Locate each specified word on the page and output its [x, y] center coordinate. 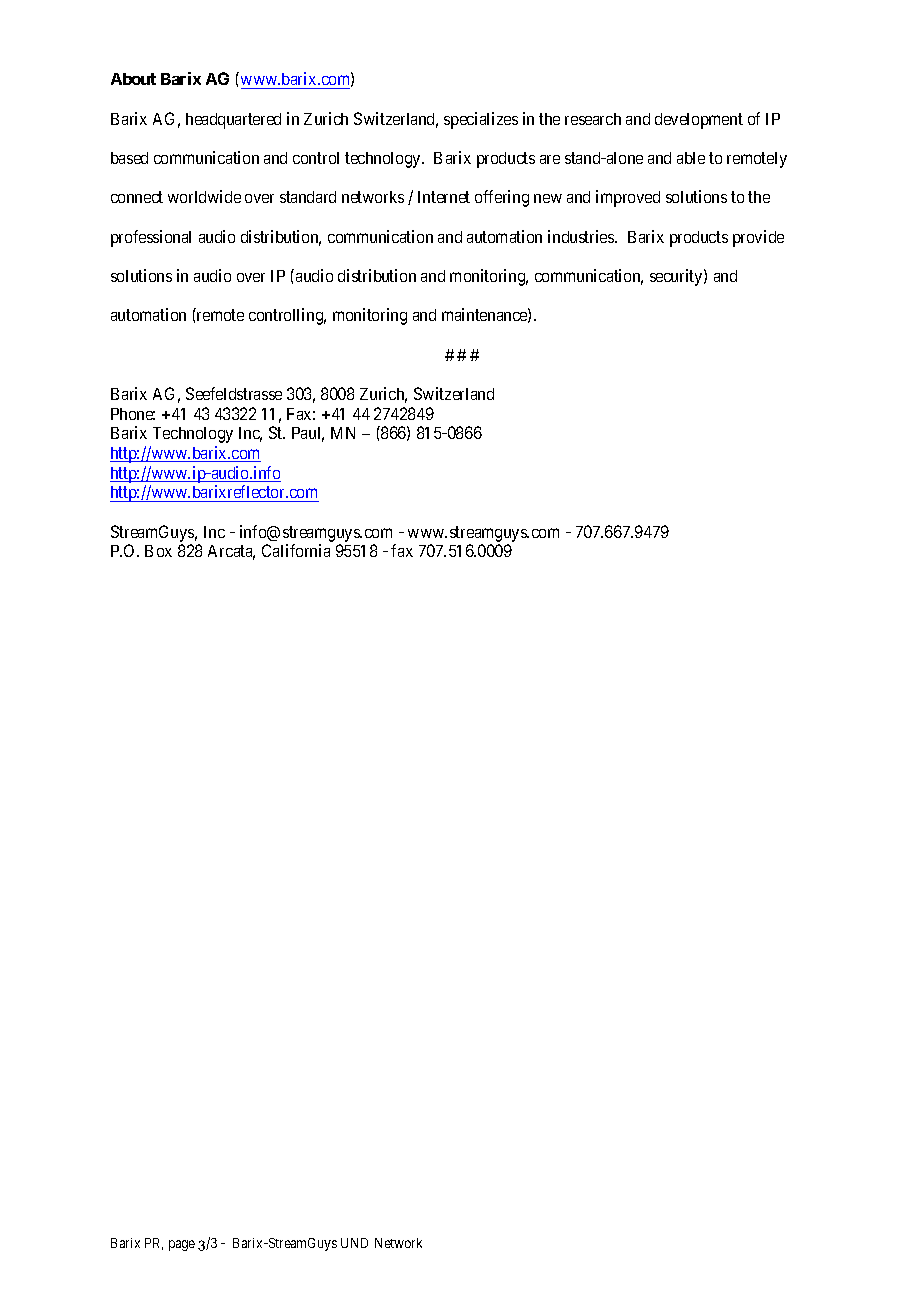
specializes [481, 120]
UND [354, 1243]
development [699, 121]
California [296, 550]
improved [628, 198]
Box [158, 551]
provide [758, 238]
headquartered [233, 121]
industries [582, 236]
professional [151, 238]
